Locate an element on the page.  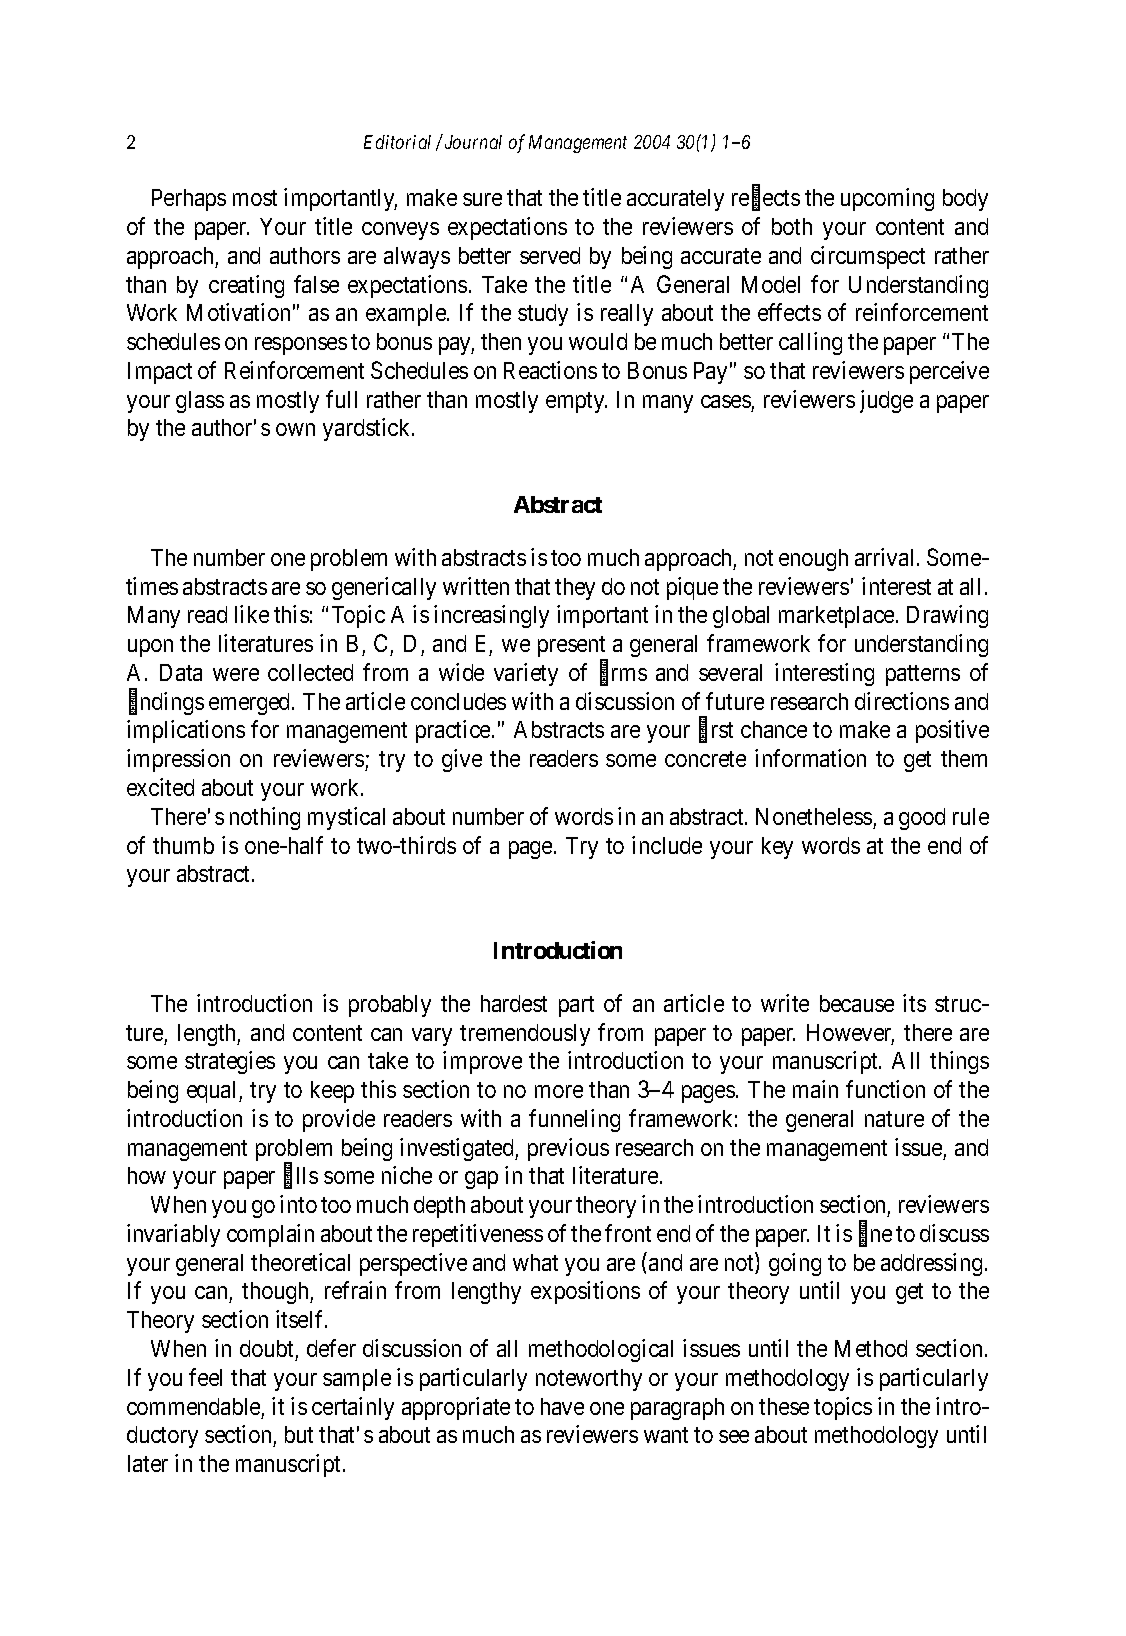
hardest is located at coordinates (514, 1003).
